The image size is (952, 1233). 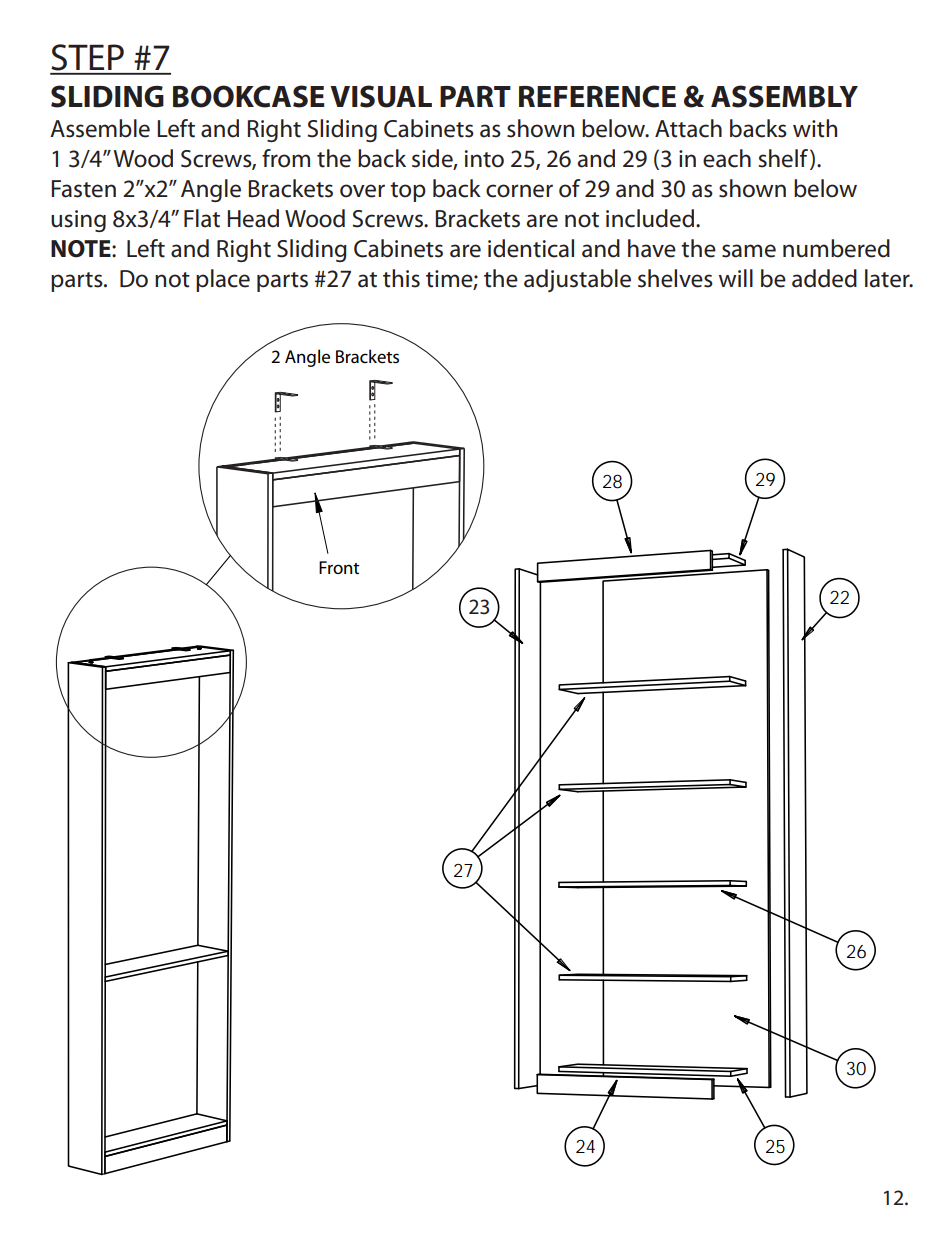 What do you see at coordinates (381, 96) in the page?
I see `VISUAL` at bounding box center [381, 96].
